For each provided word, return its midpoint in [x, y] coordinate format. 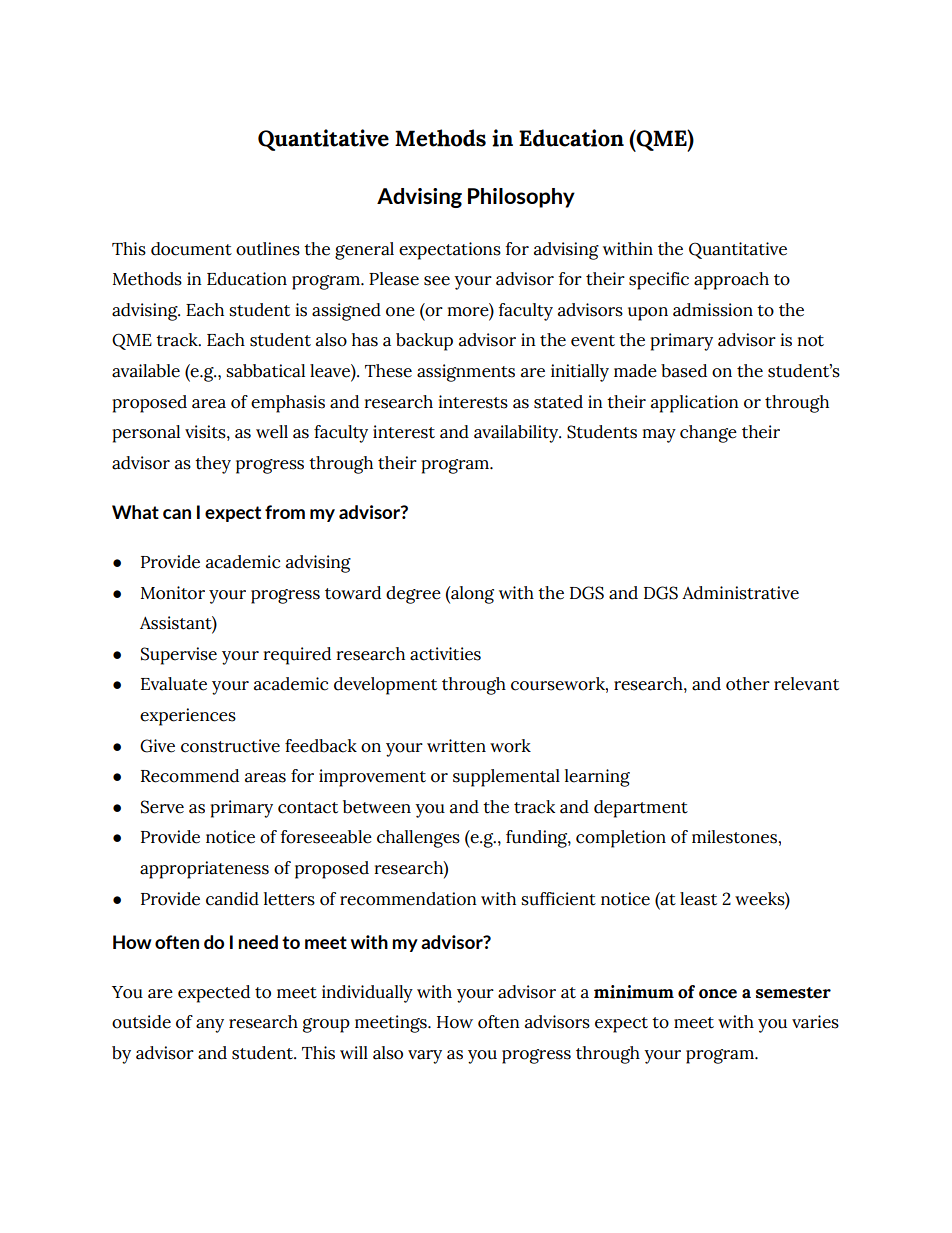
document [191, 249]
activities [445, 654]
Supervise [179, 656]
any [210, 1026]
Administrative [740, 593]
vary [425, 1057]
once [718, 994]
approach [731, 281]
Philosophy [521, 198]
